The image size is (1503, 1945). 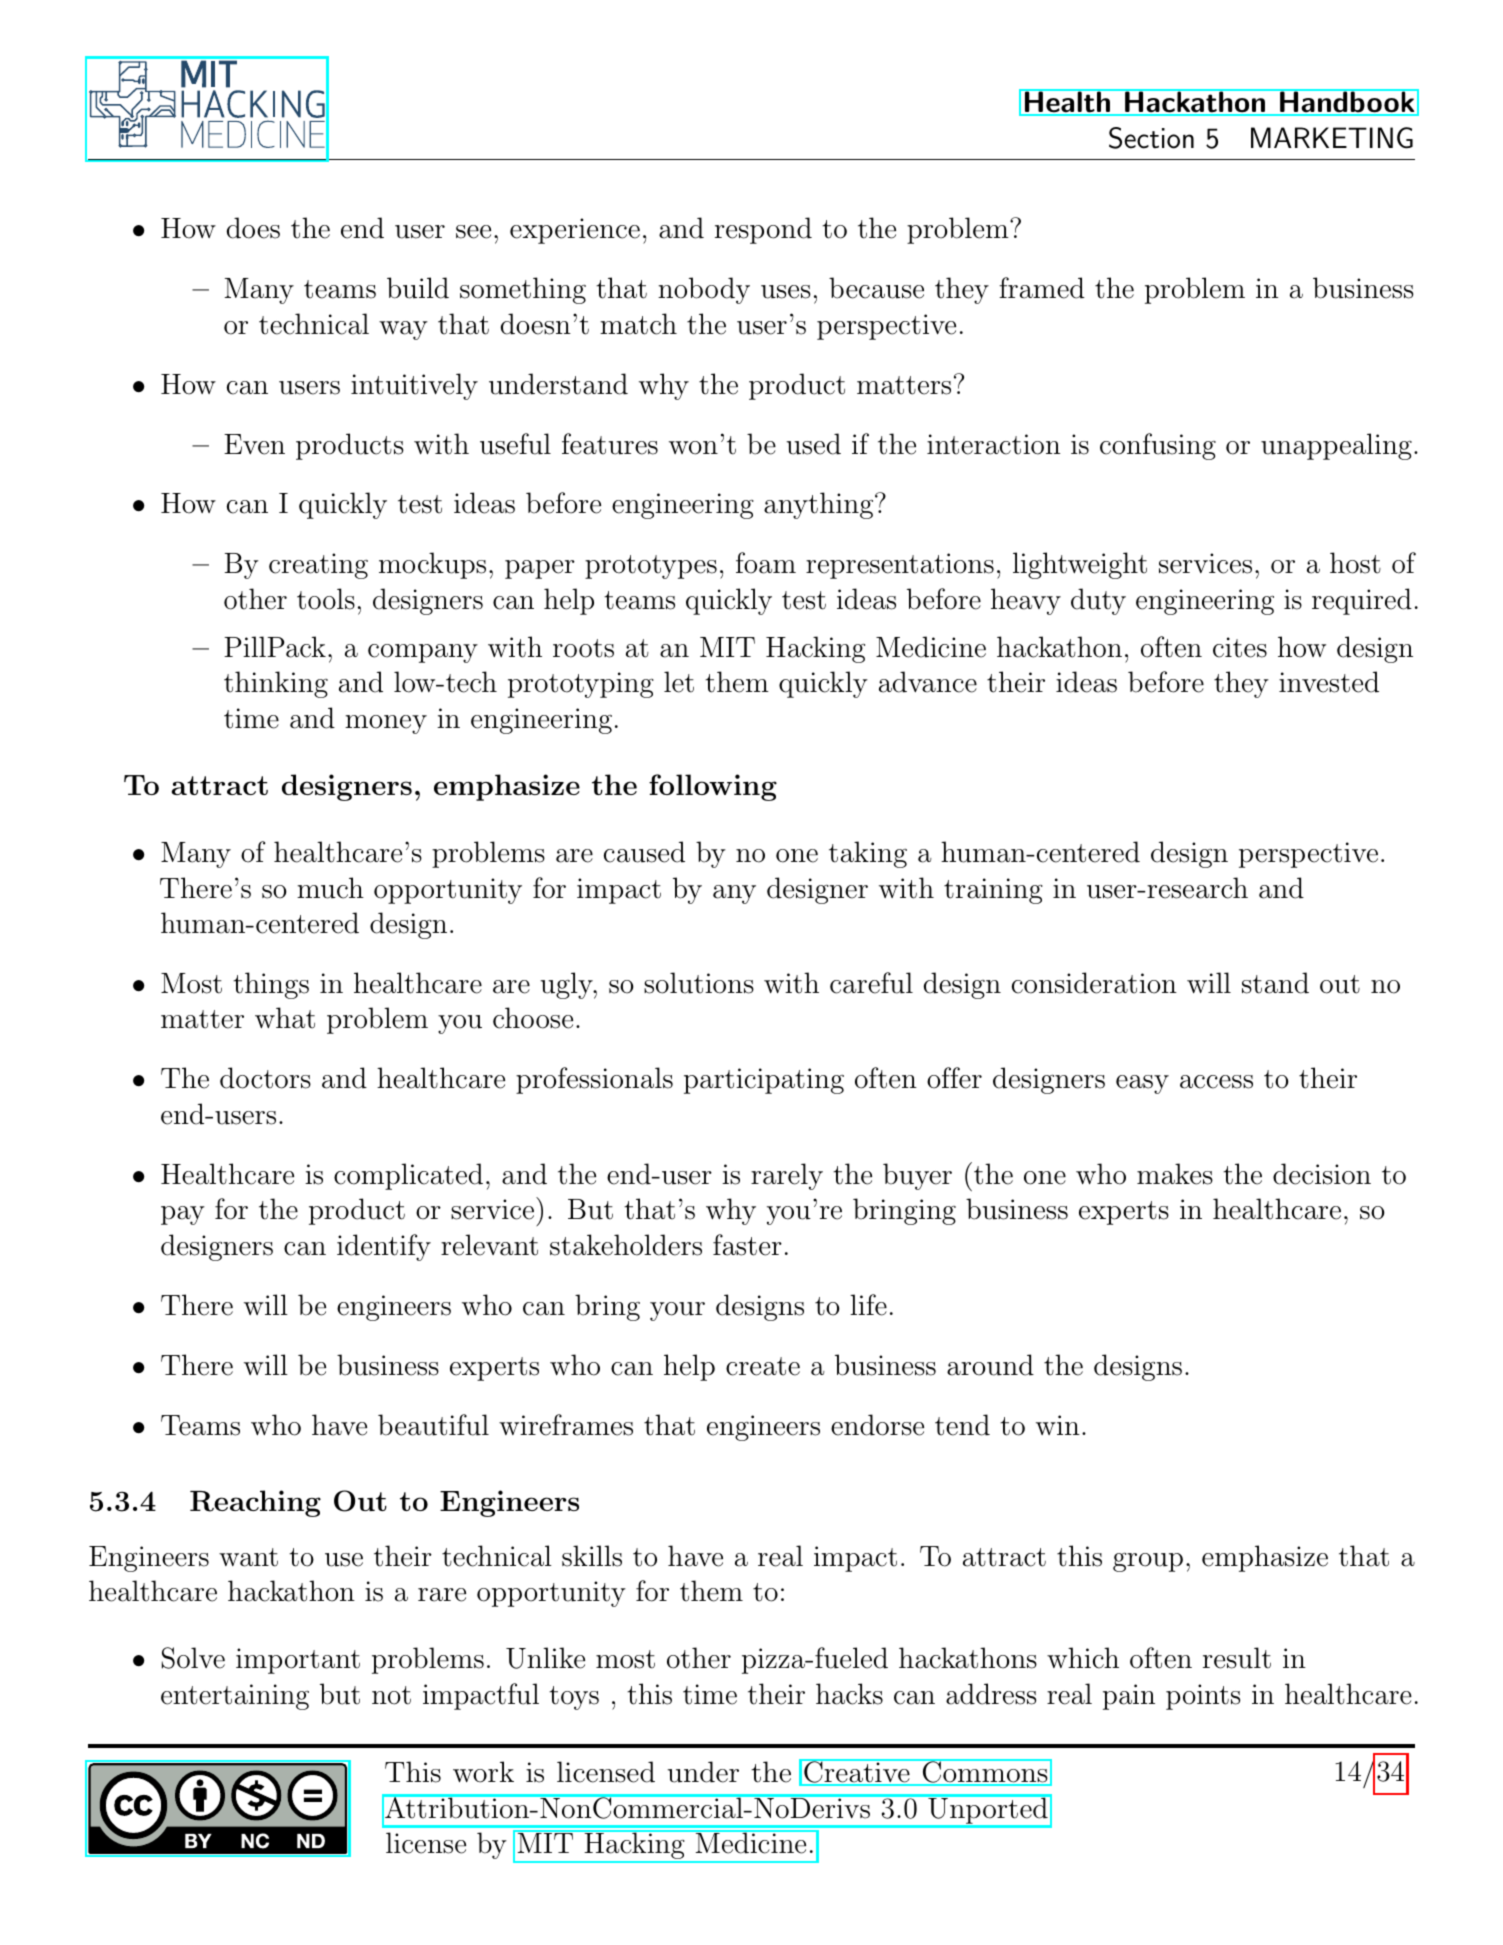 I want to click on see, so click(x=473, y=232).
